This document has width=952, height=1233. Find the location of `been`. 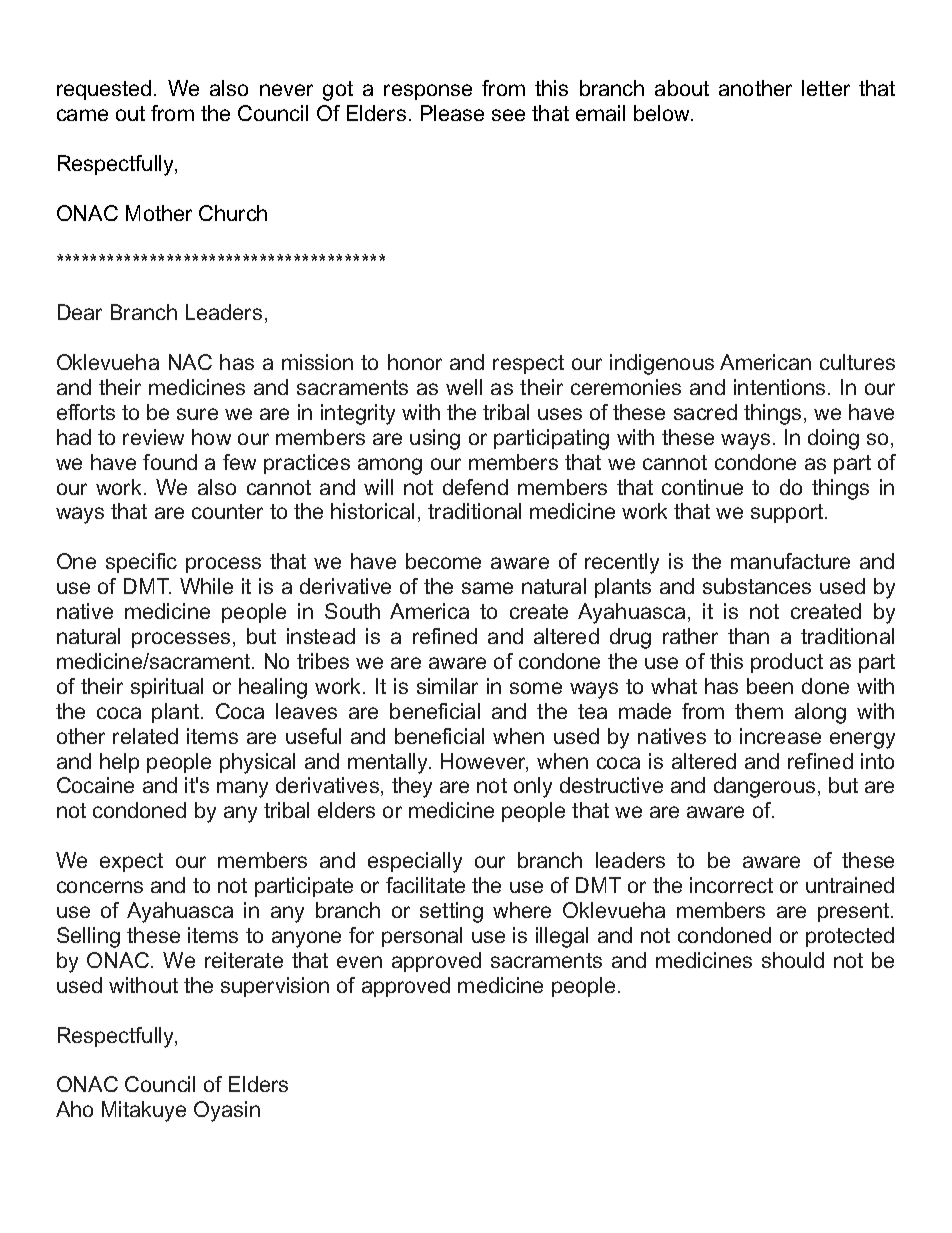

been is located at coordinates (770, 686).
